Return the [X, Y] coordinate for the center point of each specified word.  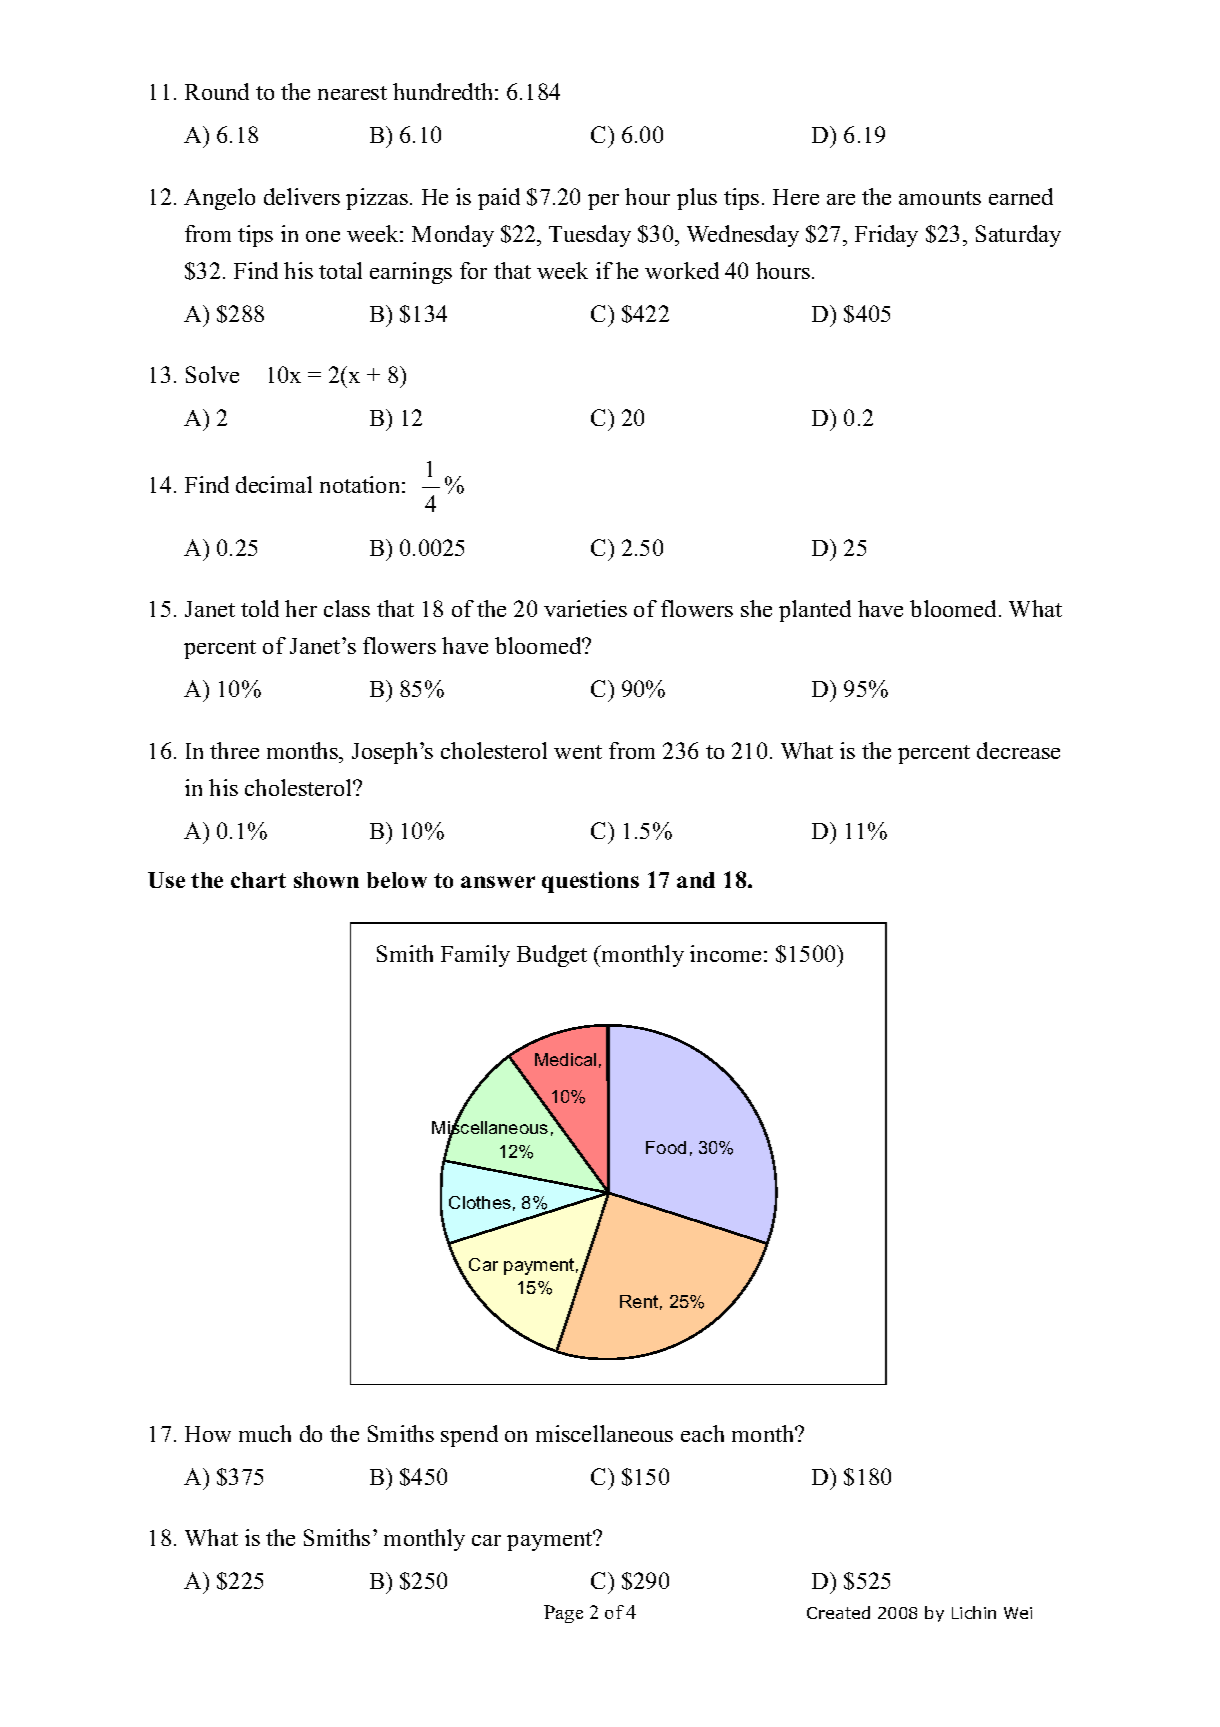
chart [258, 880]
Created [838, 1612]
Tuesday [590, 236]
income [725, 953]
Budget [552, 956]
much [265, 1433]
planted [815, 611]
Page [563, 1614]
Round [217, 91]
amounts [940, 198]
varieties [585, 608]
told [260, 608]
